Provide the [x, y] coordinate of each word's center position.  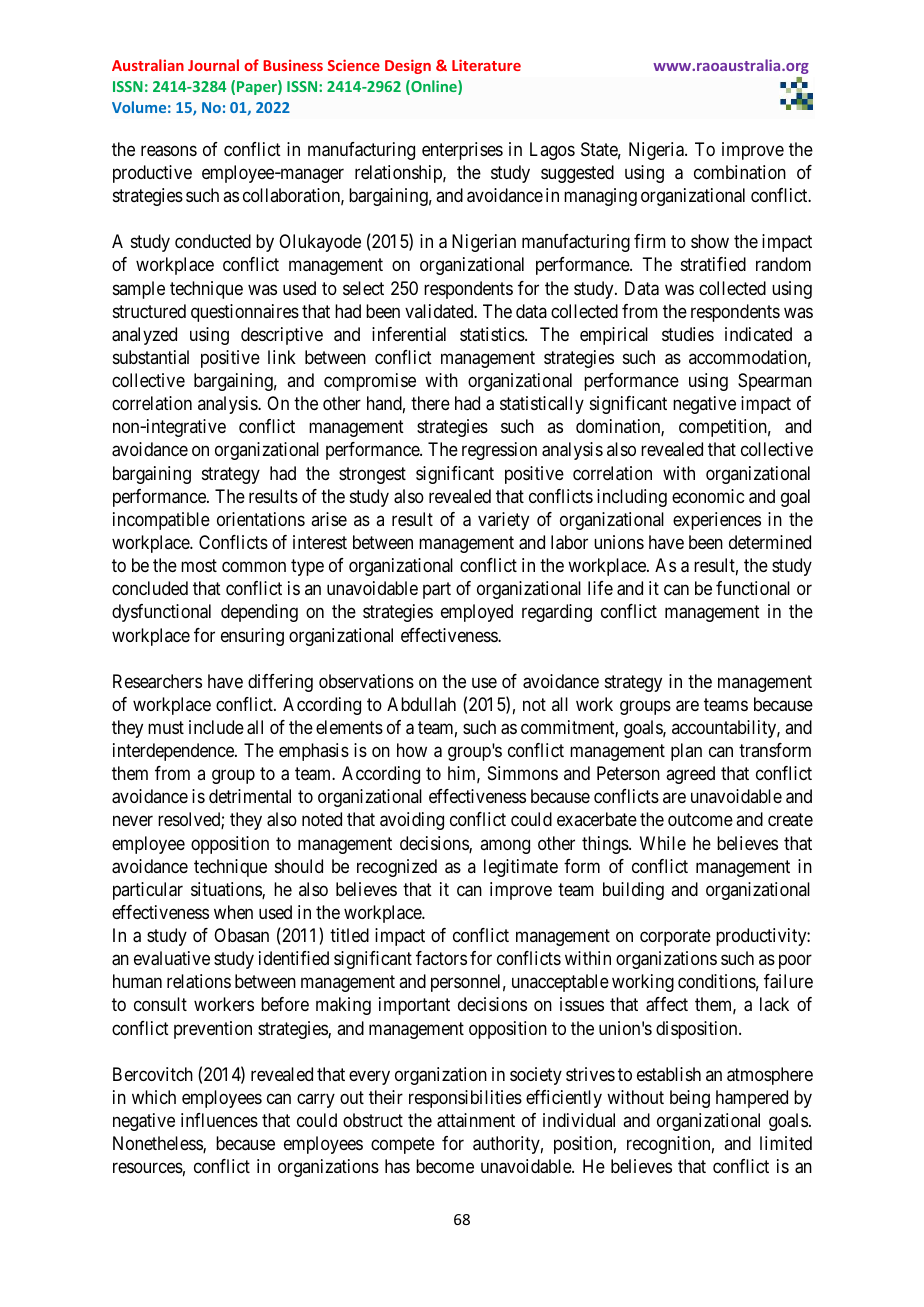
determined [770, 542]
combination [740, 172]
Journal [213, 65]
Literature [486, 65]
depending [259, 613]
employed [477, 613]
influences [219, 1120]
